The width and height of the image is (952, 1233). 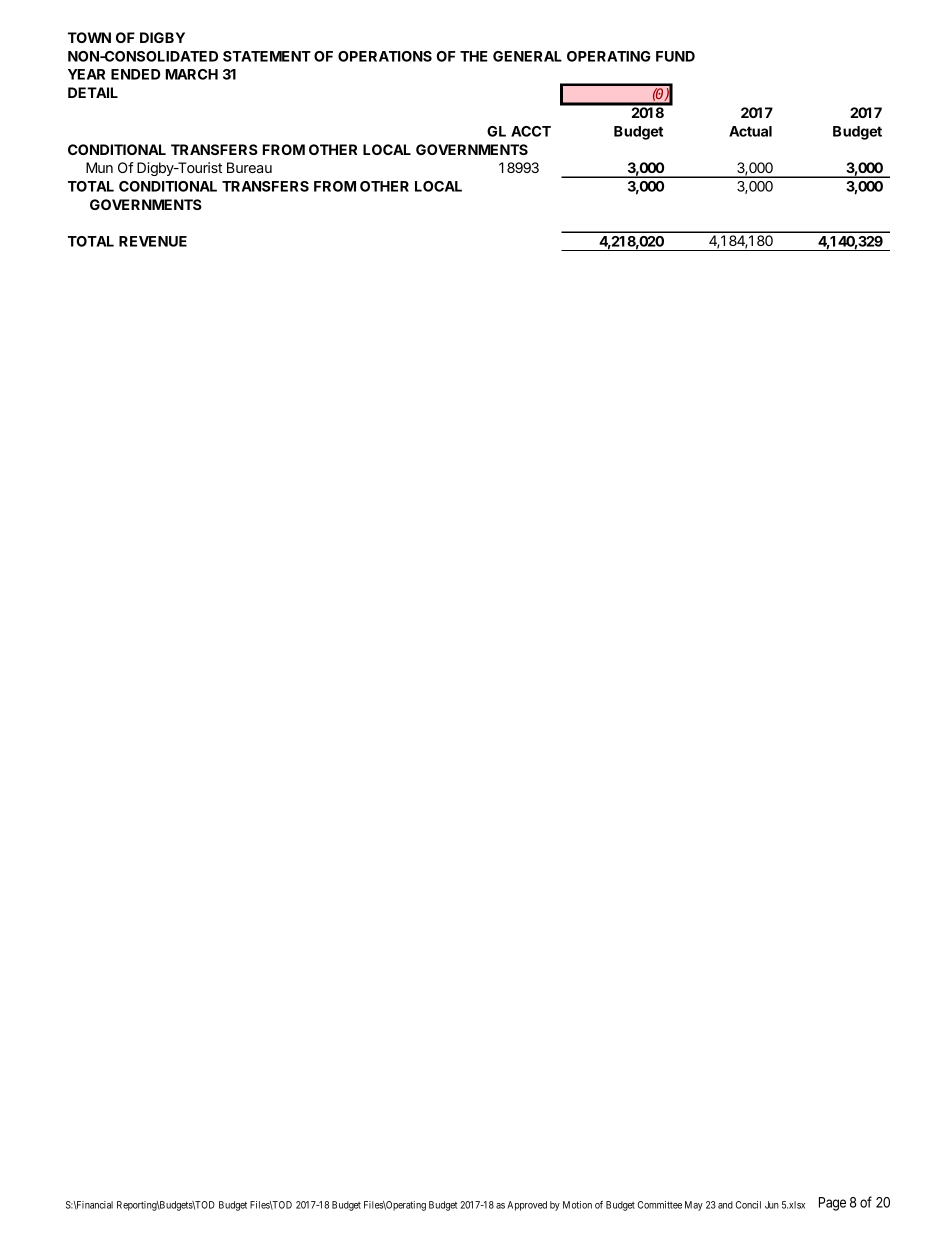 I want to click on REVENUE, so click(x=153, y=241).
